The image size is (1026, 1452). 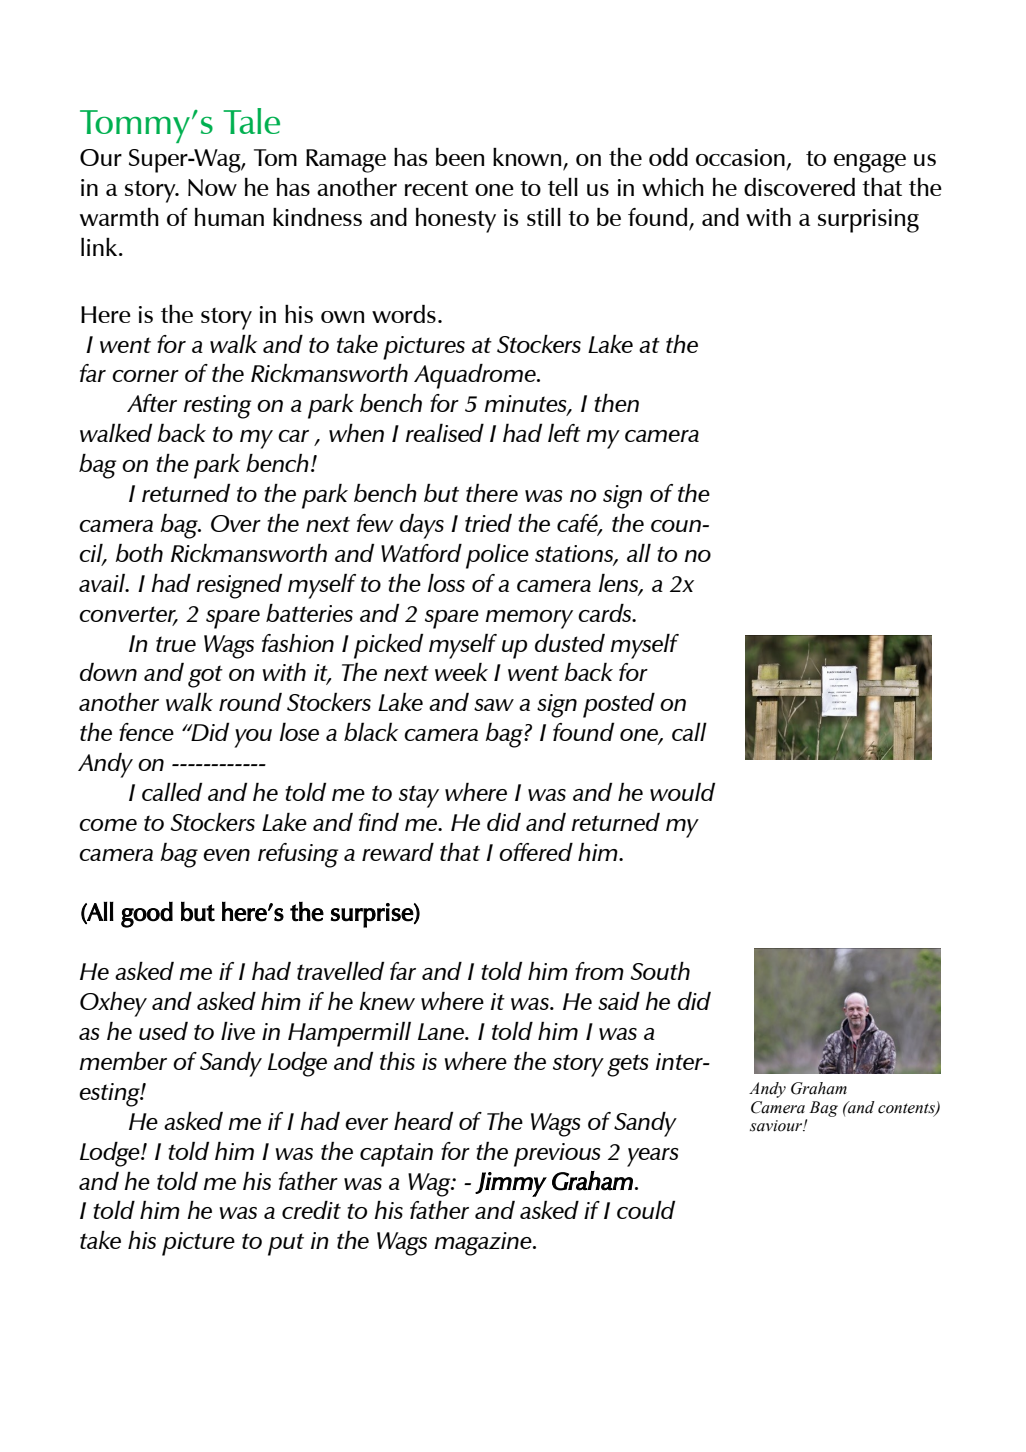 What do you see at coordinates (152, 403) in the screenshot?
I see `After` at bounding box center [152, 403].
